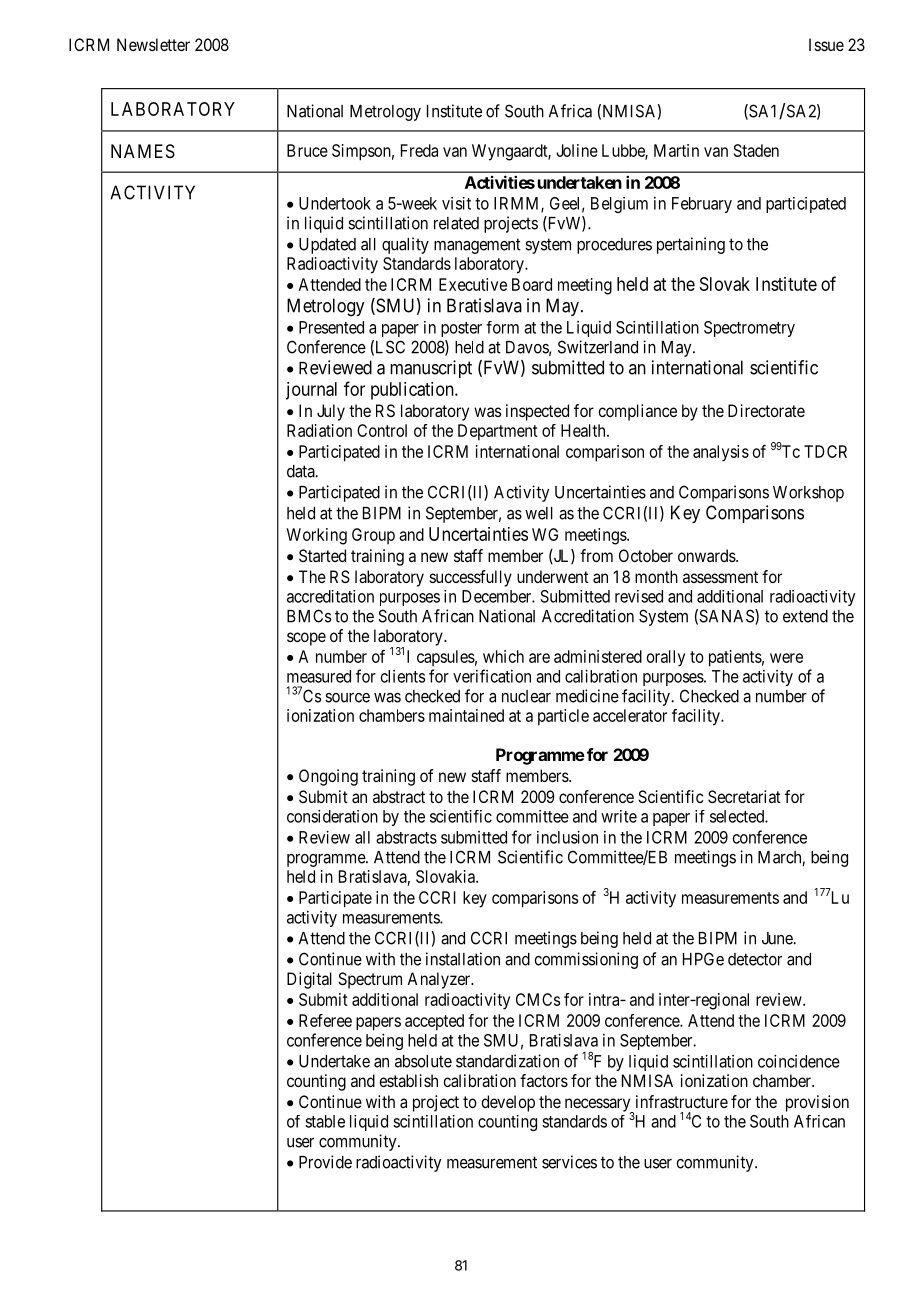 This screenshot has height=1308, width=924. What do you see at coordinates (328, 777) in the screenshot?
I see `Ongoing` at bounding box center [328, 777].
